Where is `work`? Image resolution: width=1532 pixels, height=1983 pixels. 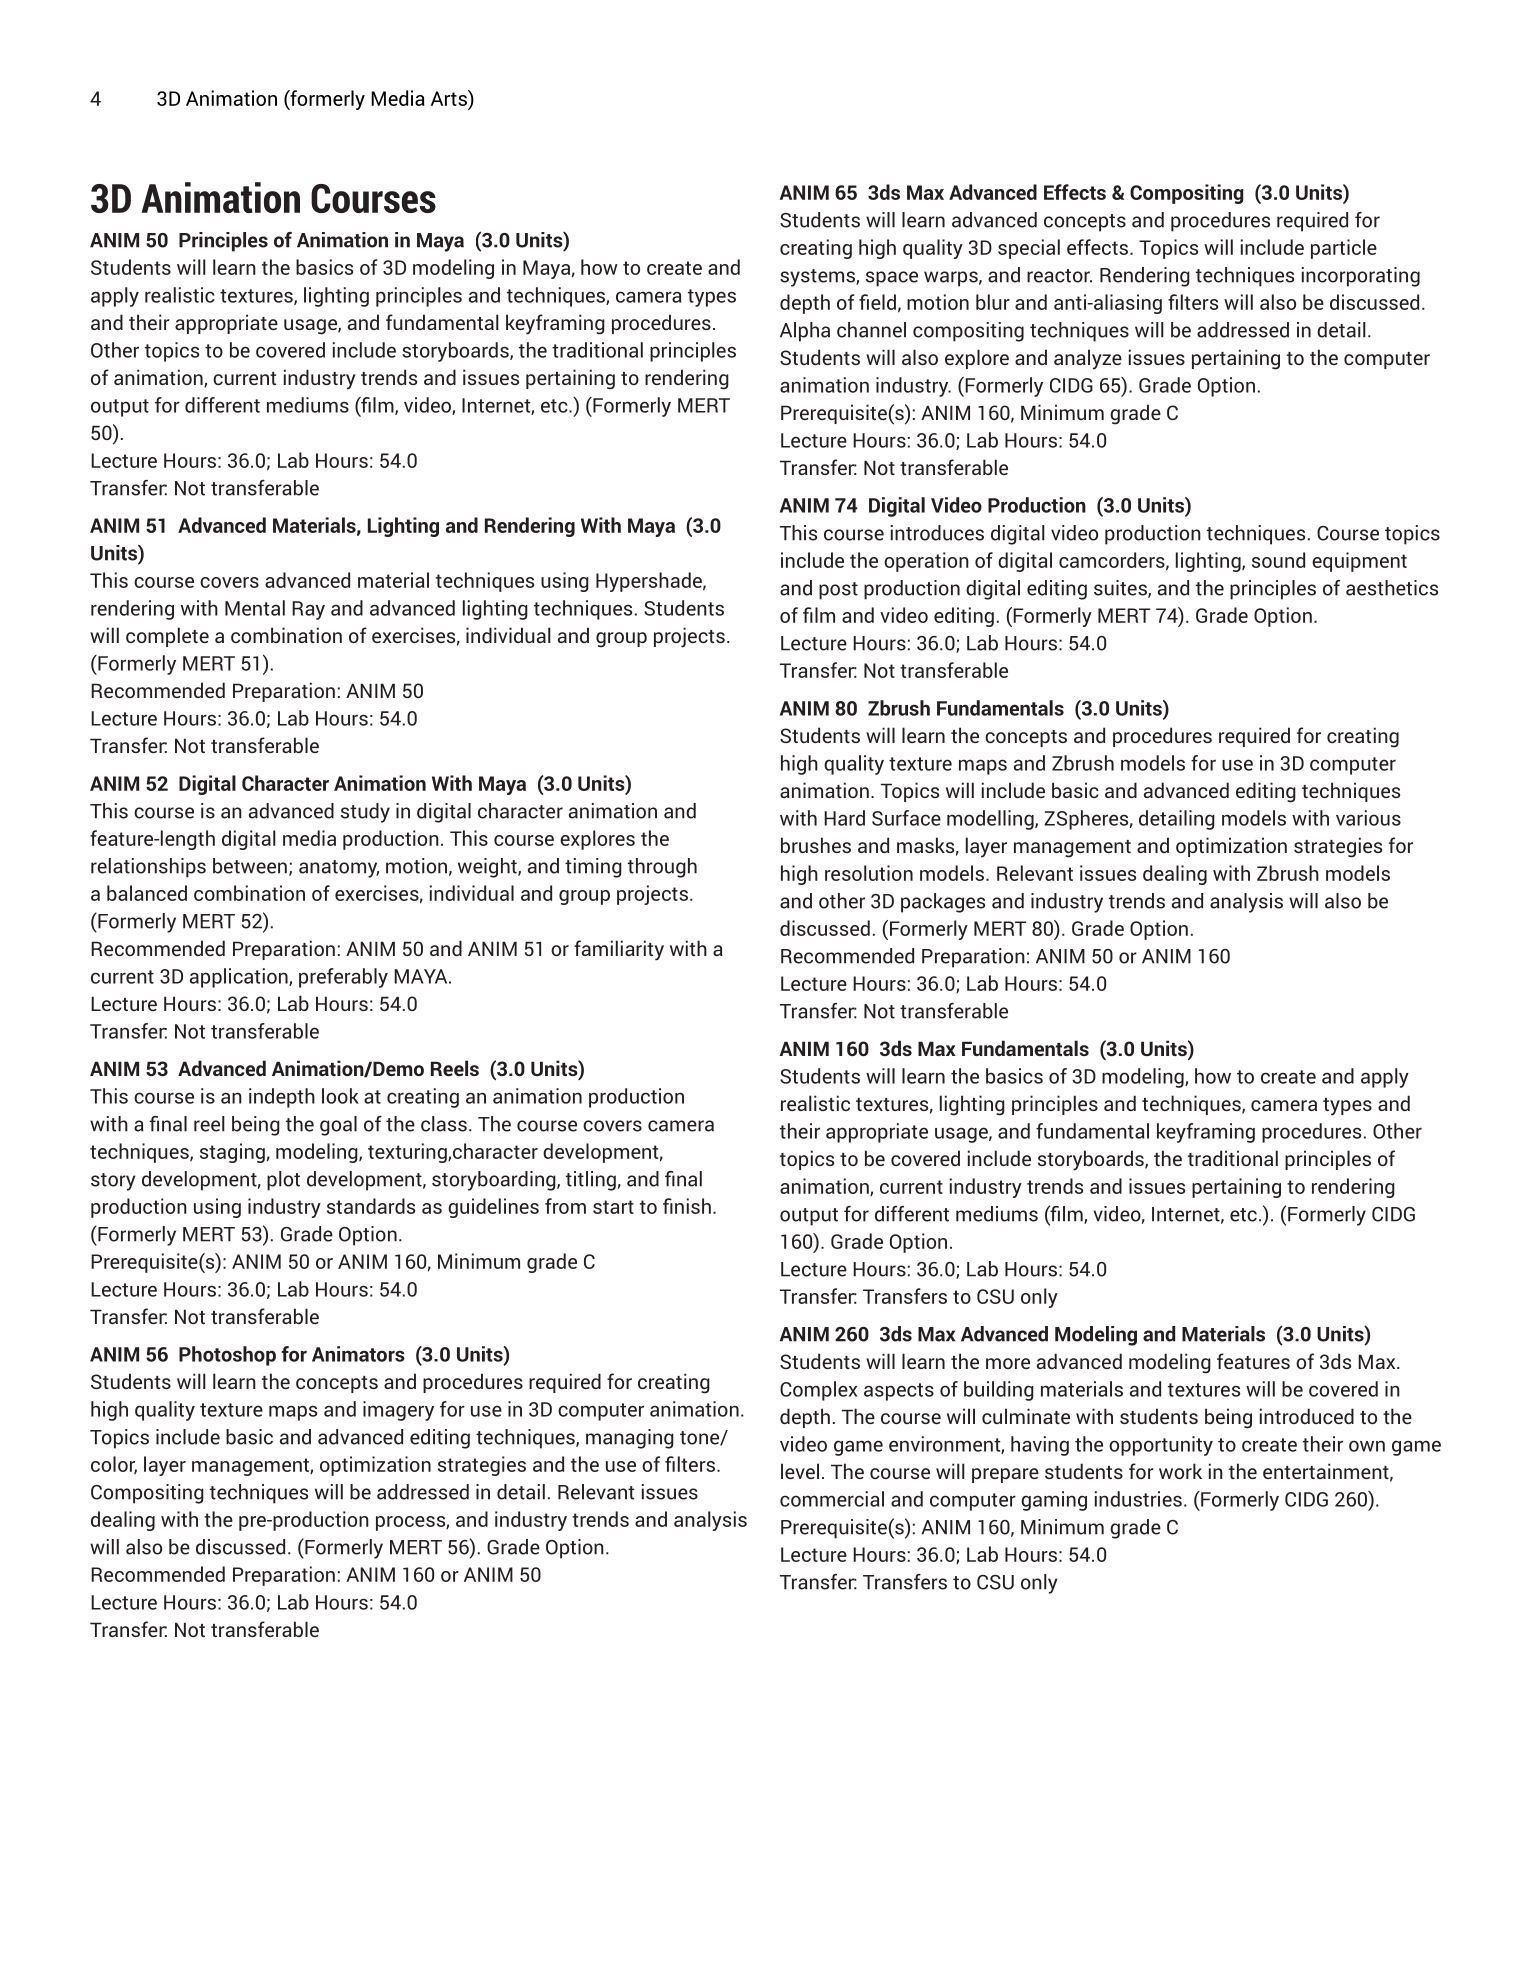
work is located at coordinates (1180, 1471).
